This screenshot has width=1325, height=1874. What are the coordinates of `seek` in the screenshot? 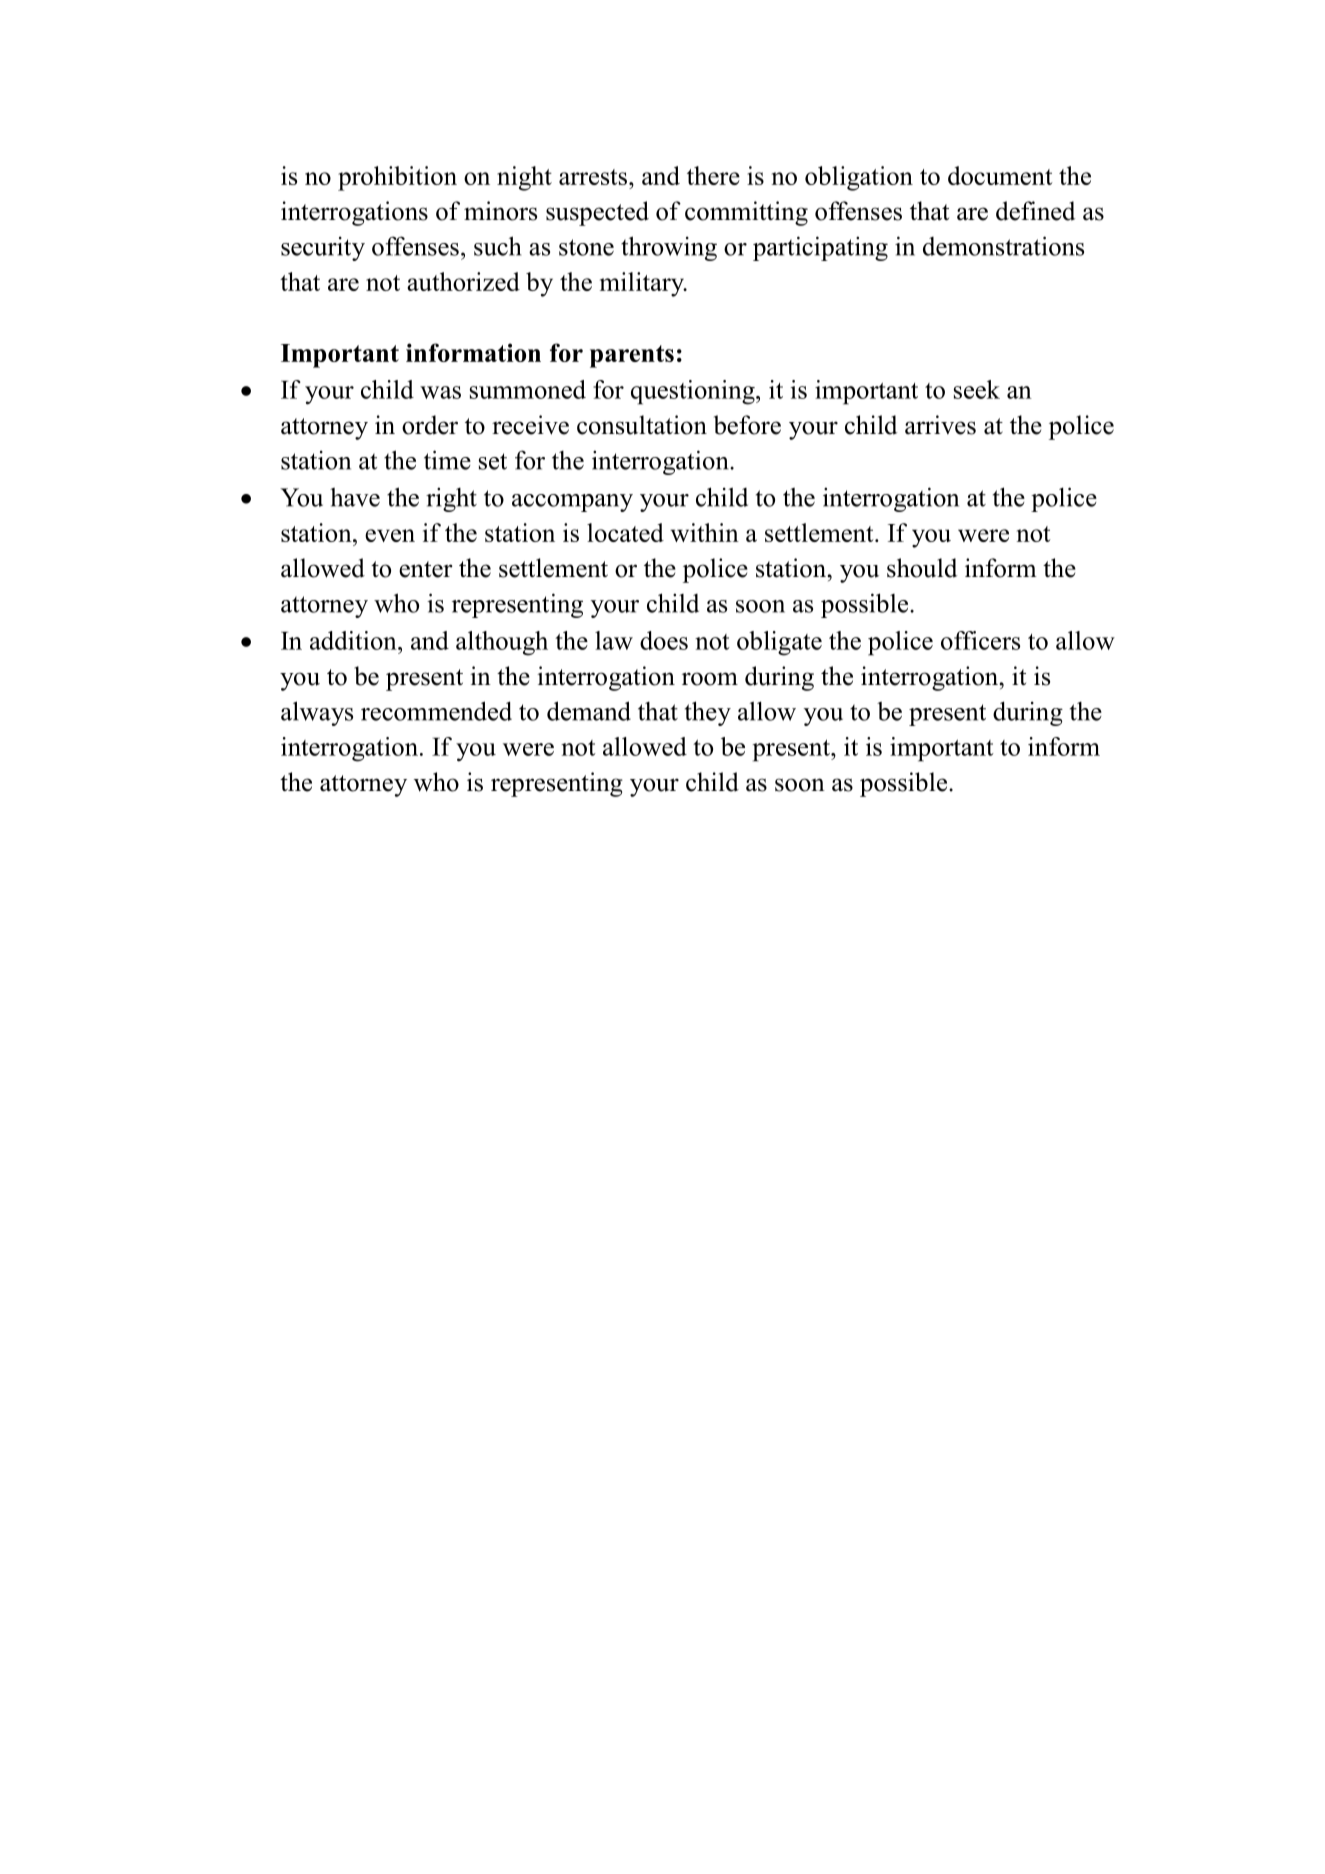 It's located at (977, 389).
